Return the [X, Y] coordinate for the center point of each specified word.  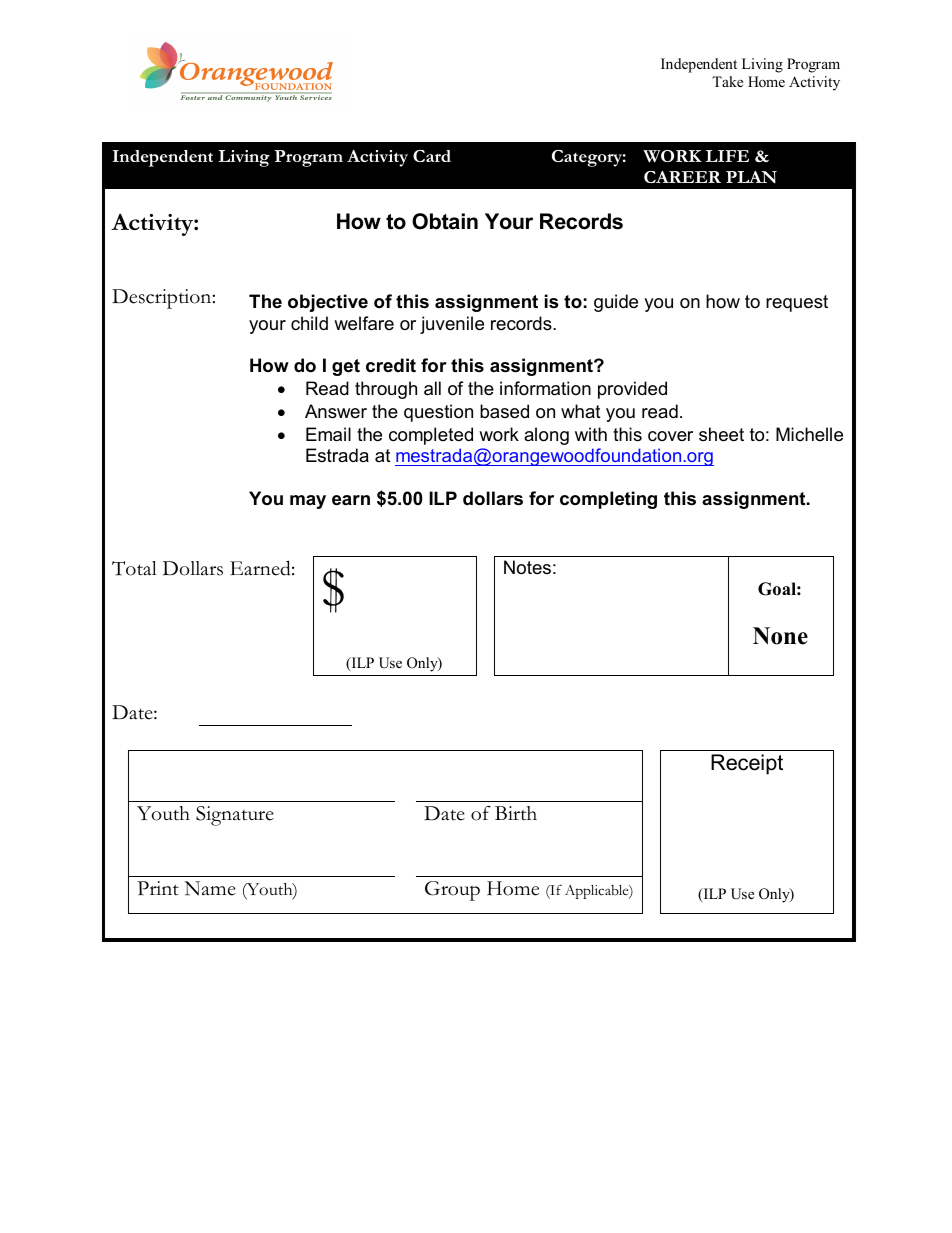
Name [210, 888]
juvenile [452, 325]
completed [431, 436]
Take [727, 81]
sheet [721, 434]
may [308, 502]
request [797, 303]
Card [432, 156]
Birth [516, 813]
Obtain [445, 221]
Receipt [747, 764]
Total [134, 568]
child [309, 323]
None [780, 636]
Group [452, 891]
